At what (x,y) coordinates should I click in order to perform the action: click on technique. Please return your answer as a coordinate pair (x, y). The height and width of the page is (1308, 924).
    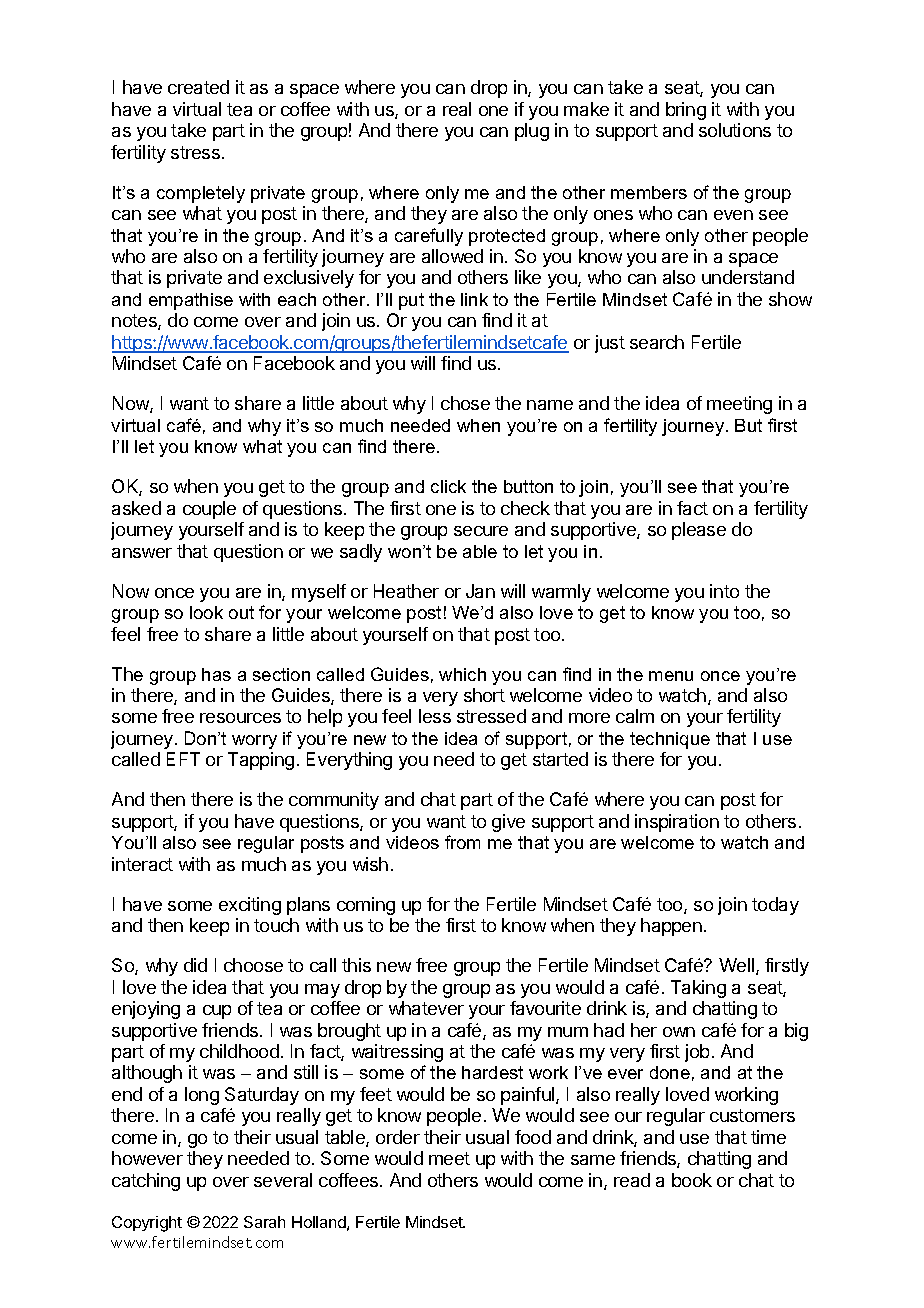
    Looking at the image, I should click on (670, 740).
